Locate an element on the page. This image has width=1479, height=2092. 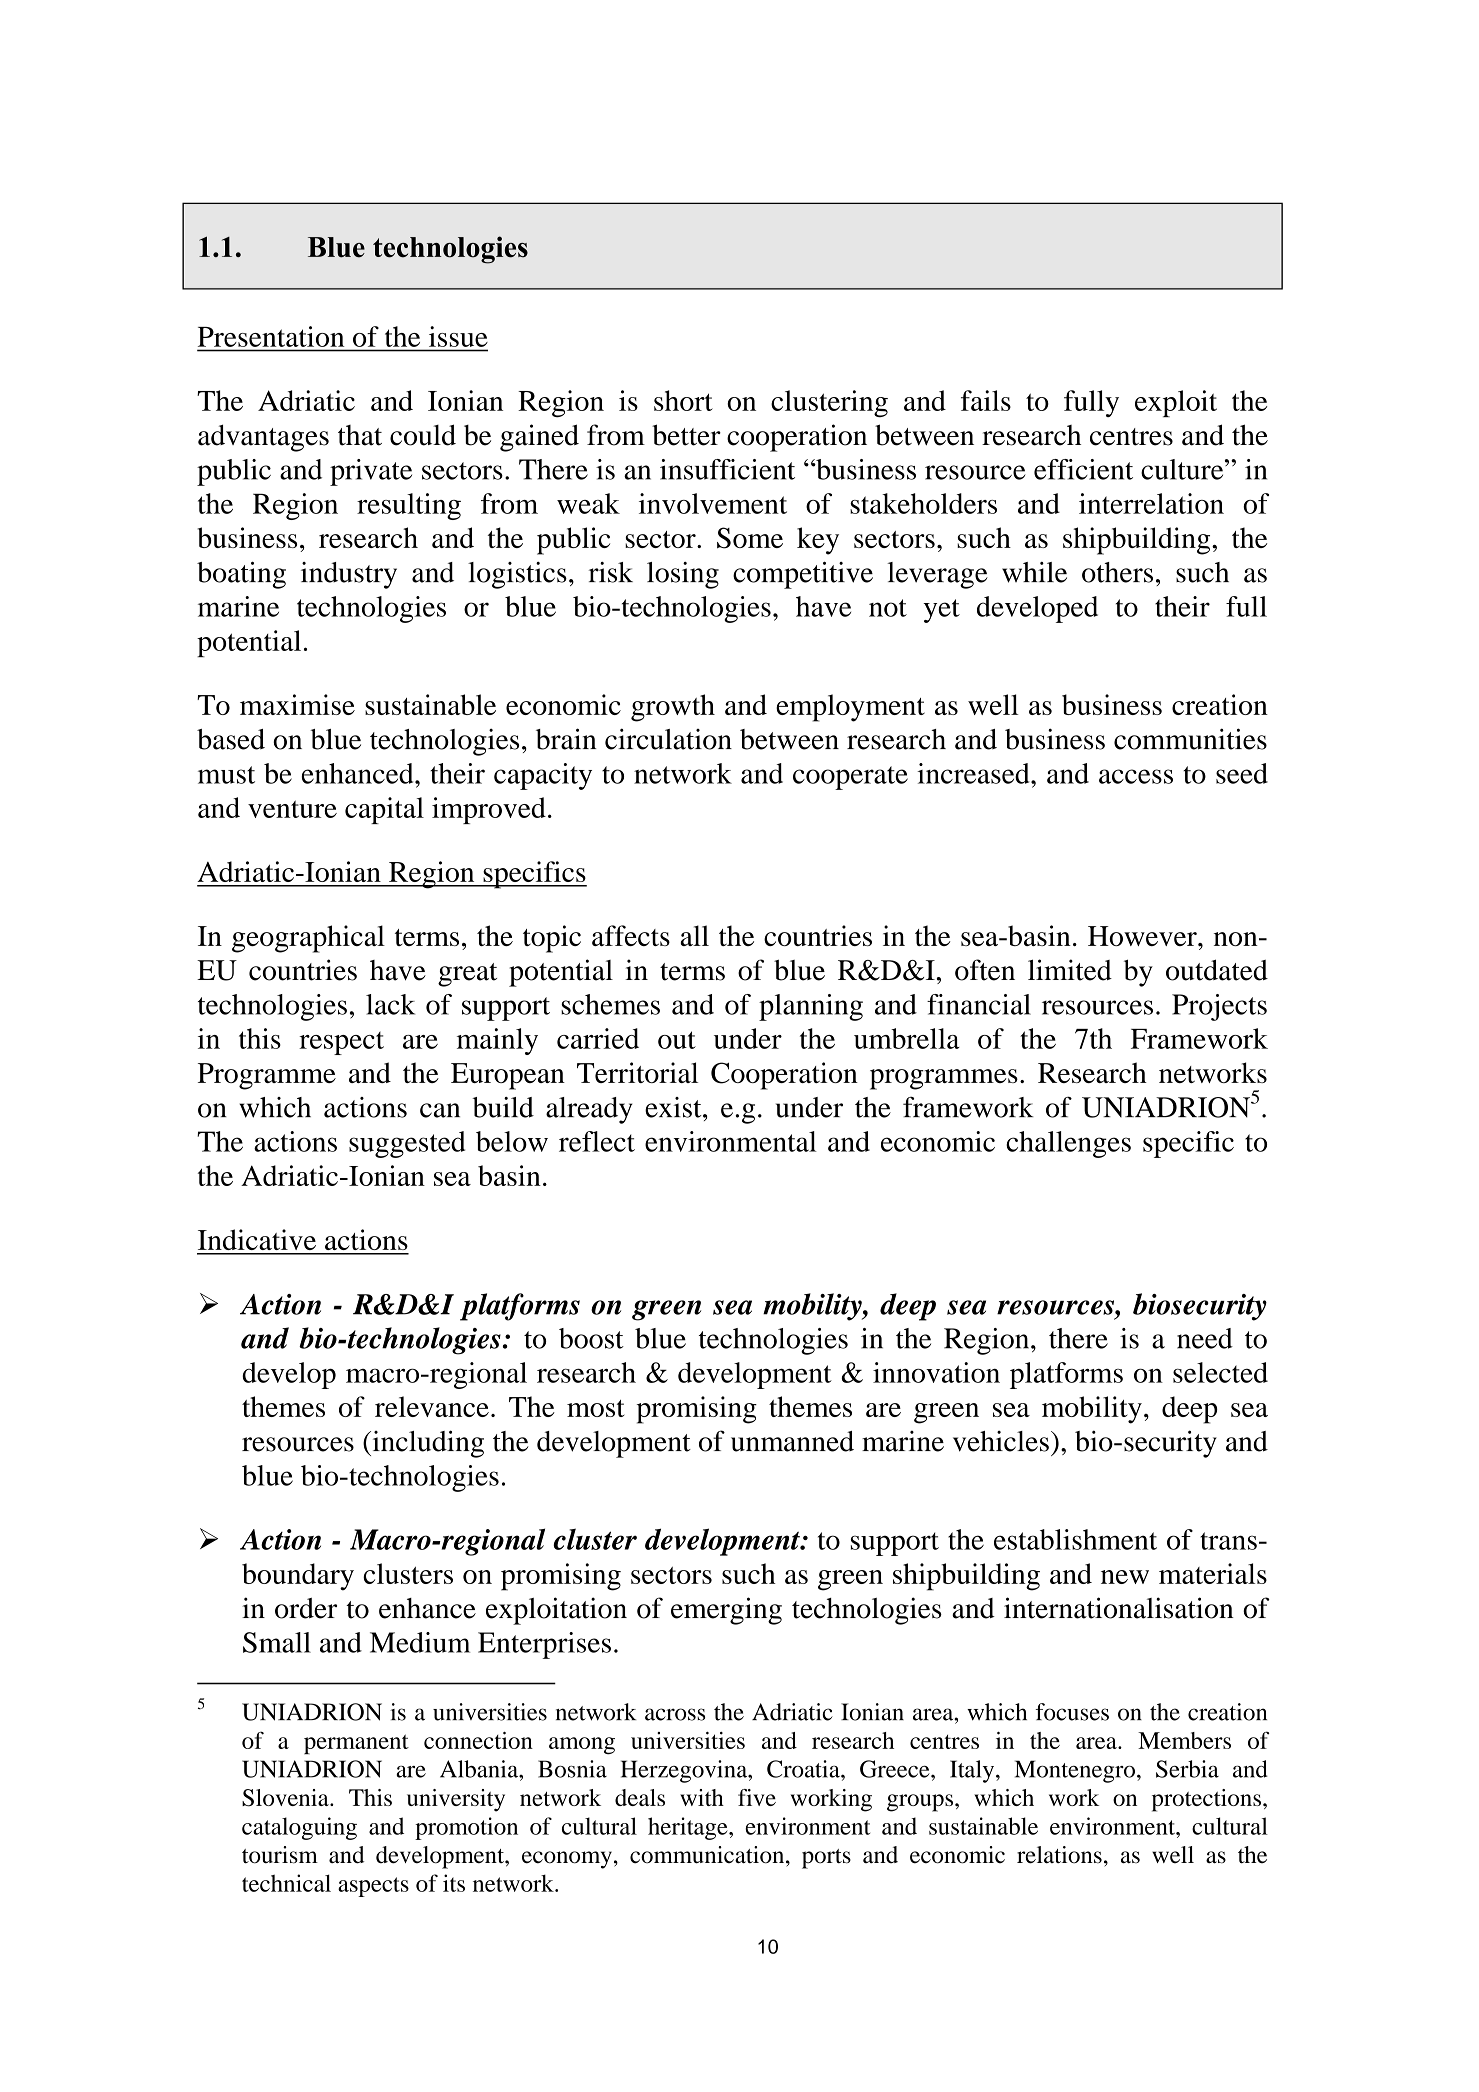
need is located at coordinates (1205, 1338).
